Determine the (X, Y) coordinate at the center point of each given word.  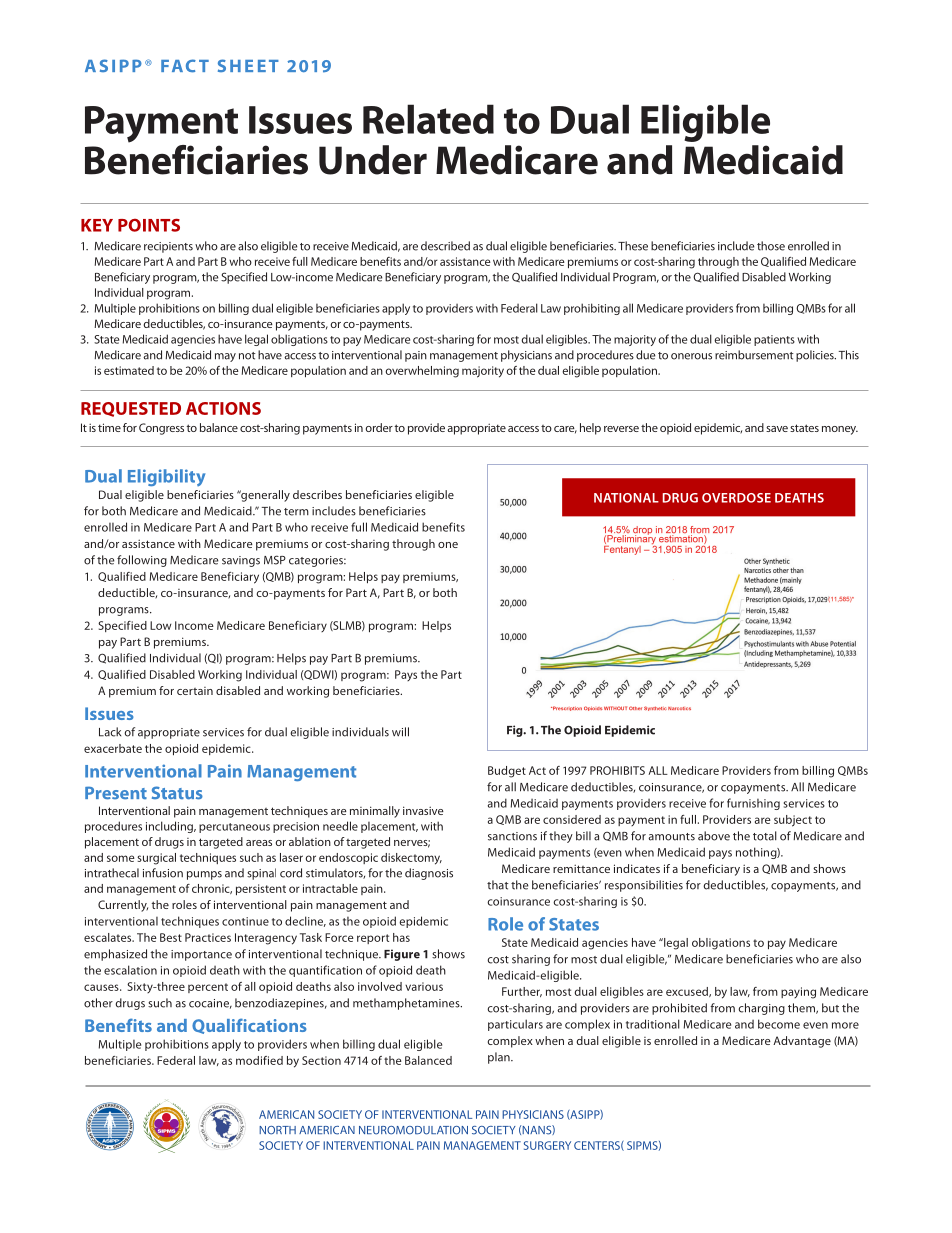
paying (798, 993)
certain (195, 691)
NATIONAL (626, 498)
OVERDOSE (736, 498)
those (771, 246)
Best (171, 937)
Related (428, 119)
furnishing (753, 804)
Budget (507, 772)
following (142, 561)
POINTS (149, 225)
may (225, 357)
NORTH (277, 1130)
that (498, 885)
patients (774, 340)
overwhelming (422, 372)
